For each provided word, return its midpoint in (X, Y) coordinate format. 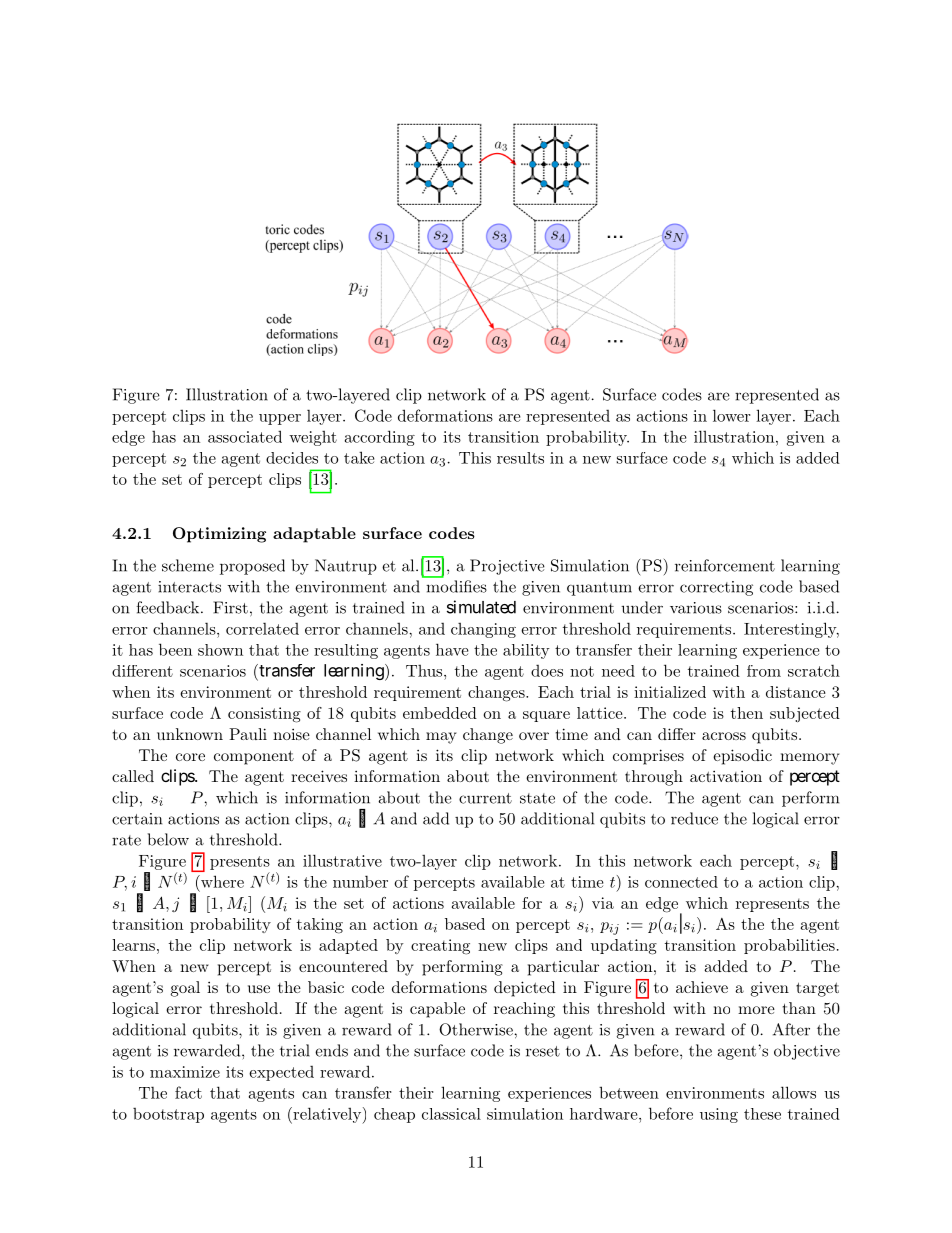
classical (451, 1114)
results (520, 458)
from (764, 671)
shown (220, 650)
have (452, 649)
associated (245, 436)
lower (731, 415)
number (360, 881)
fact (188, 1092)
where (221, 881)
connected (681, 882)
